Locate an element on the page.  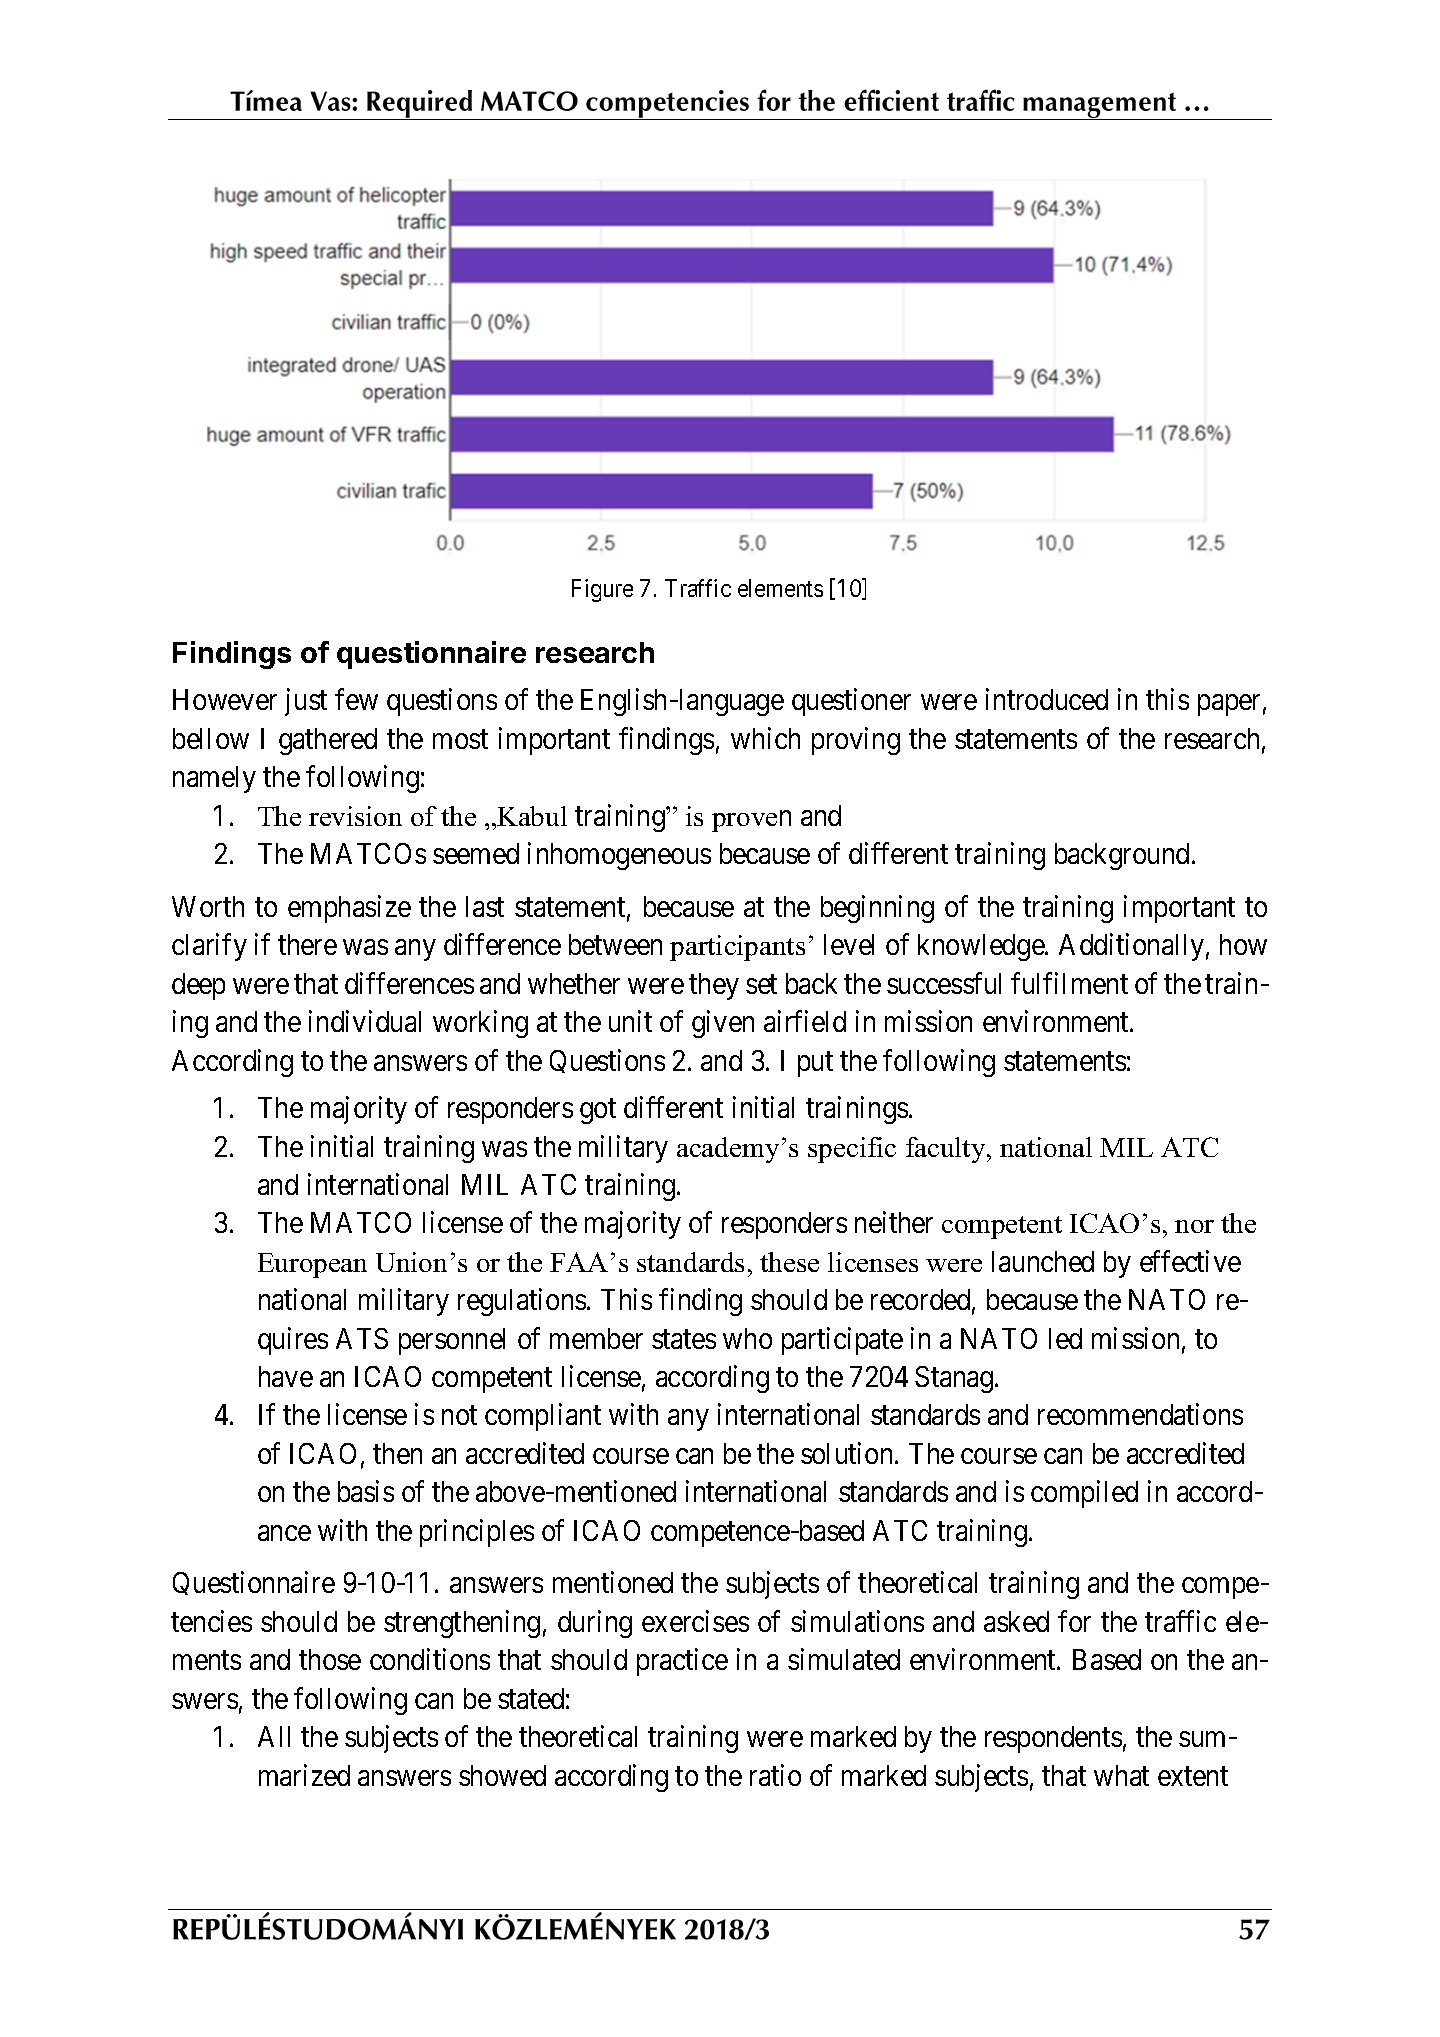
states is located at coordinates (684, 1339).
